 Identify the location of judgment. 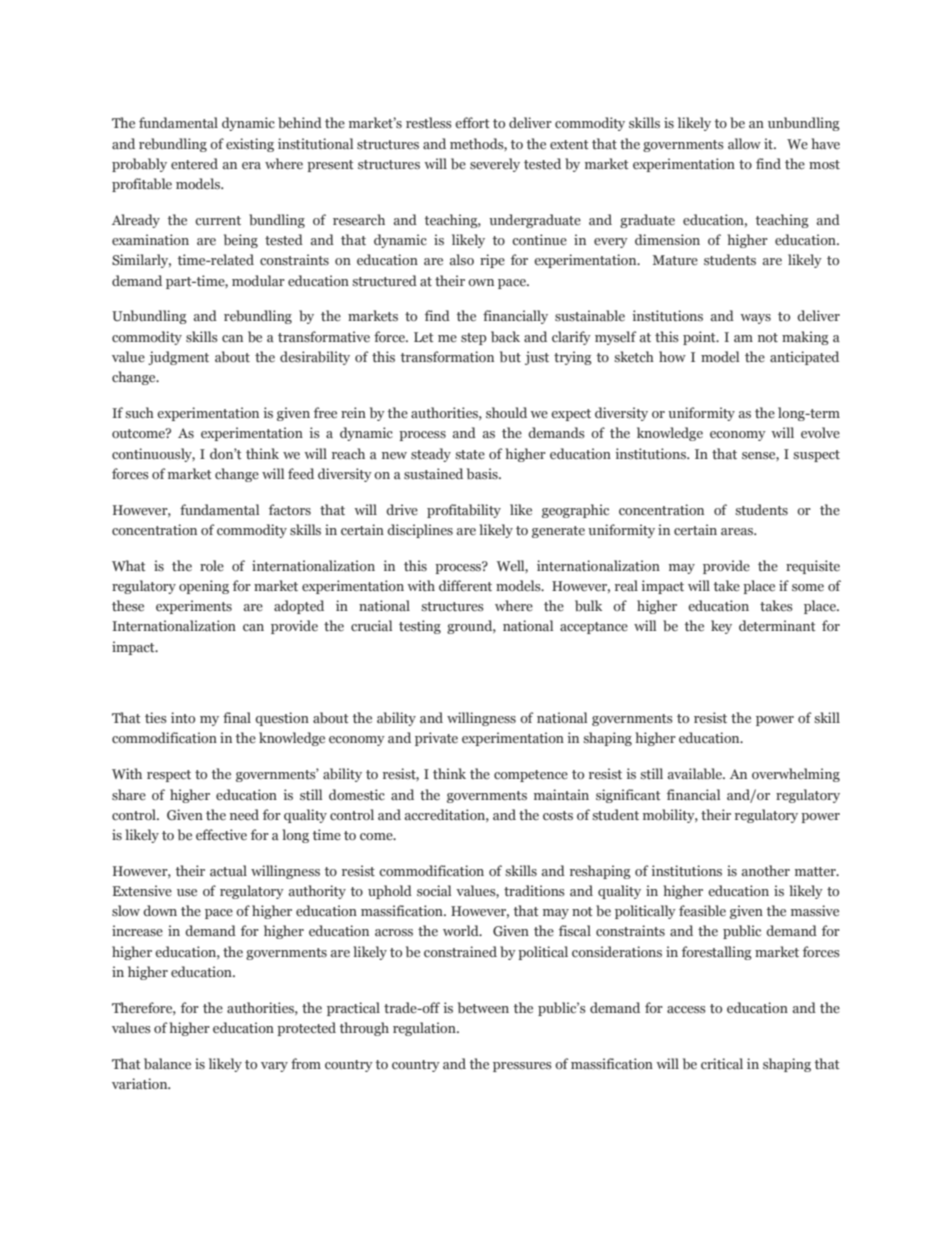
(178, 358).
